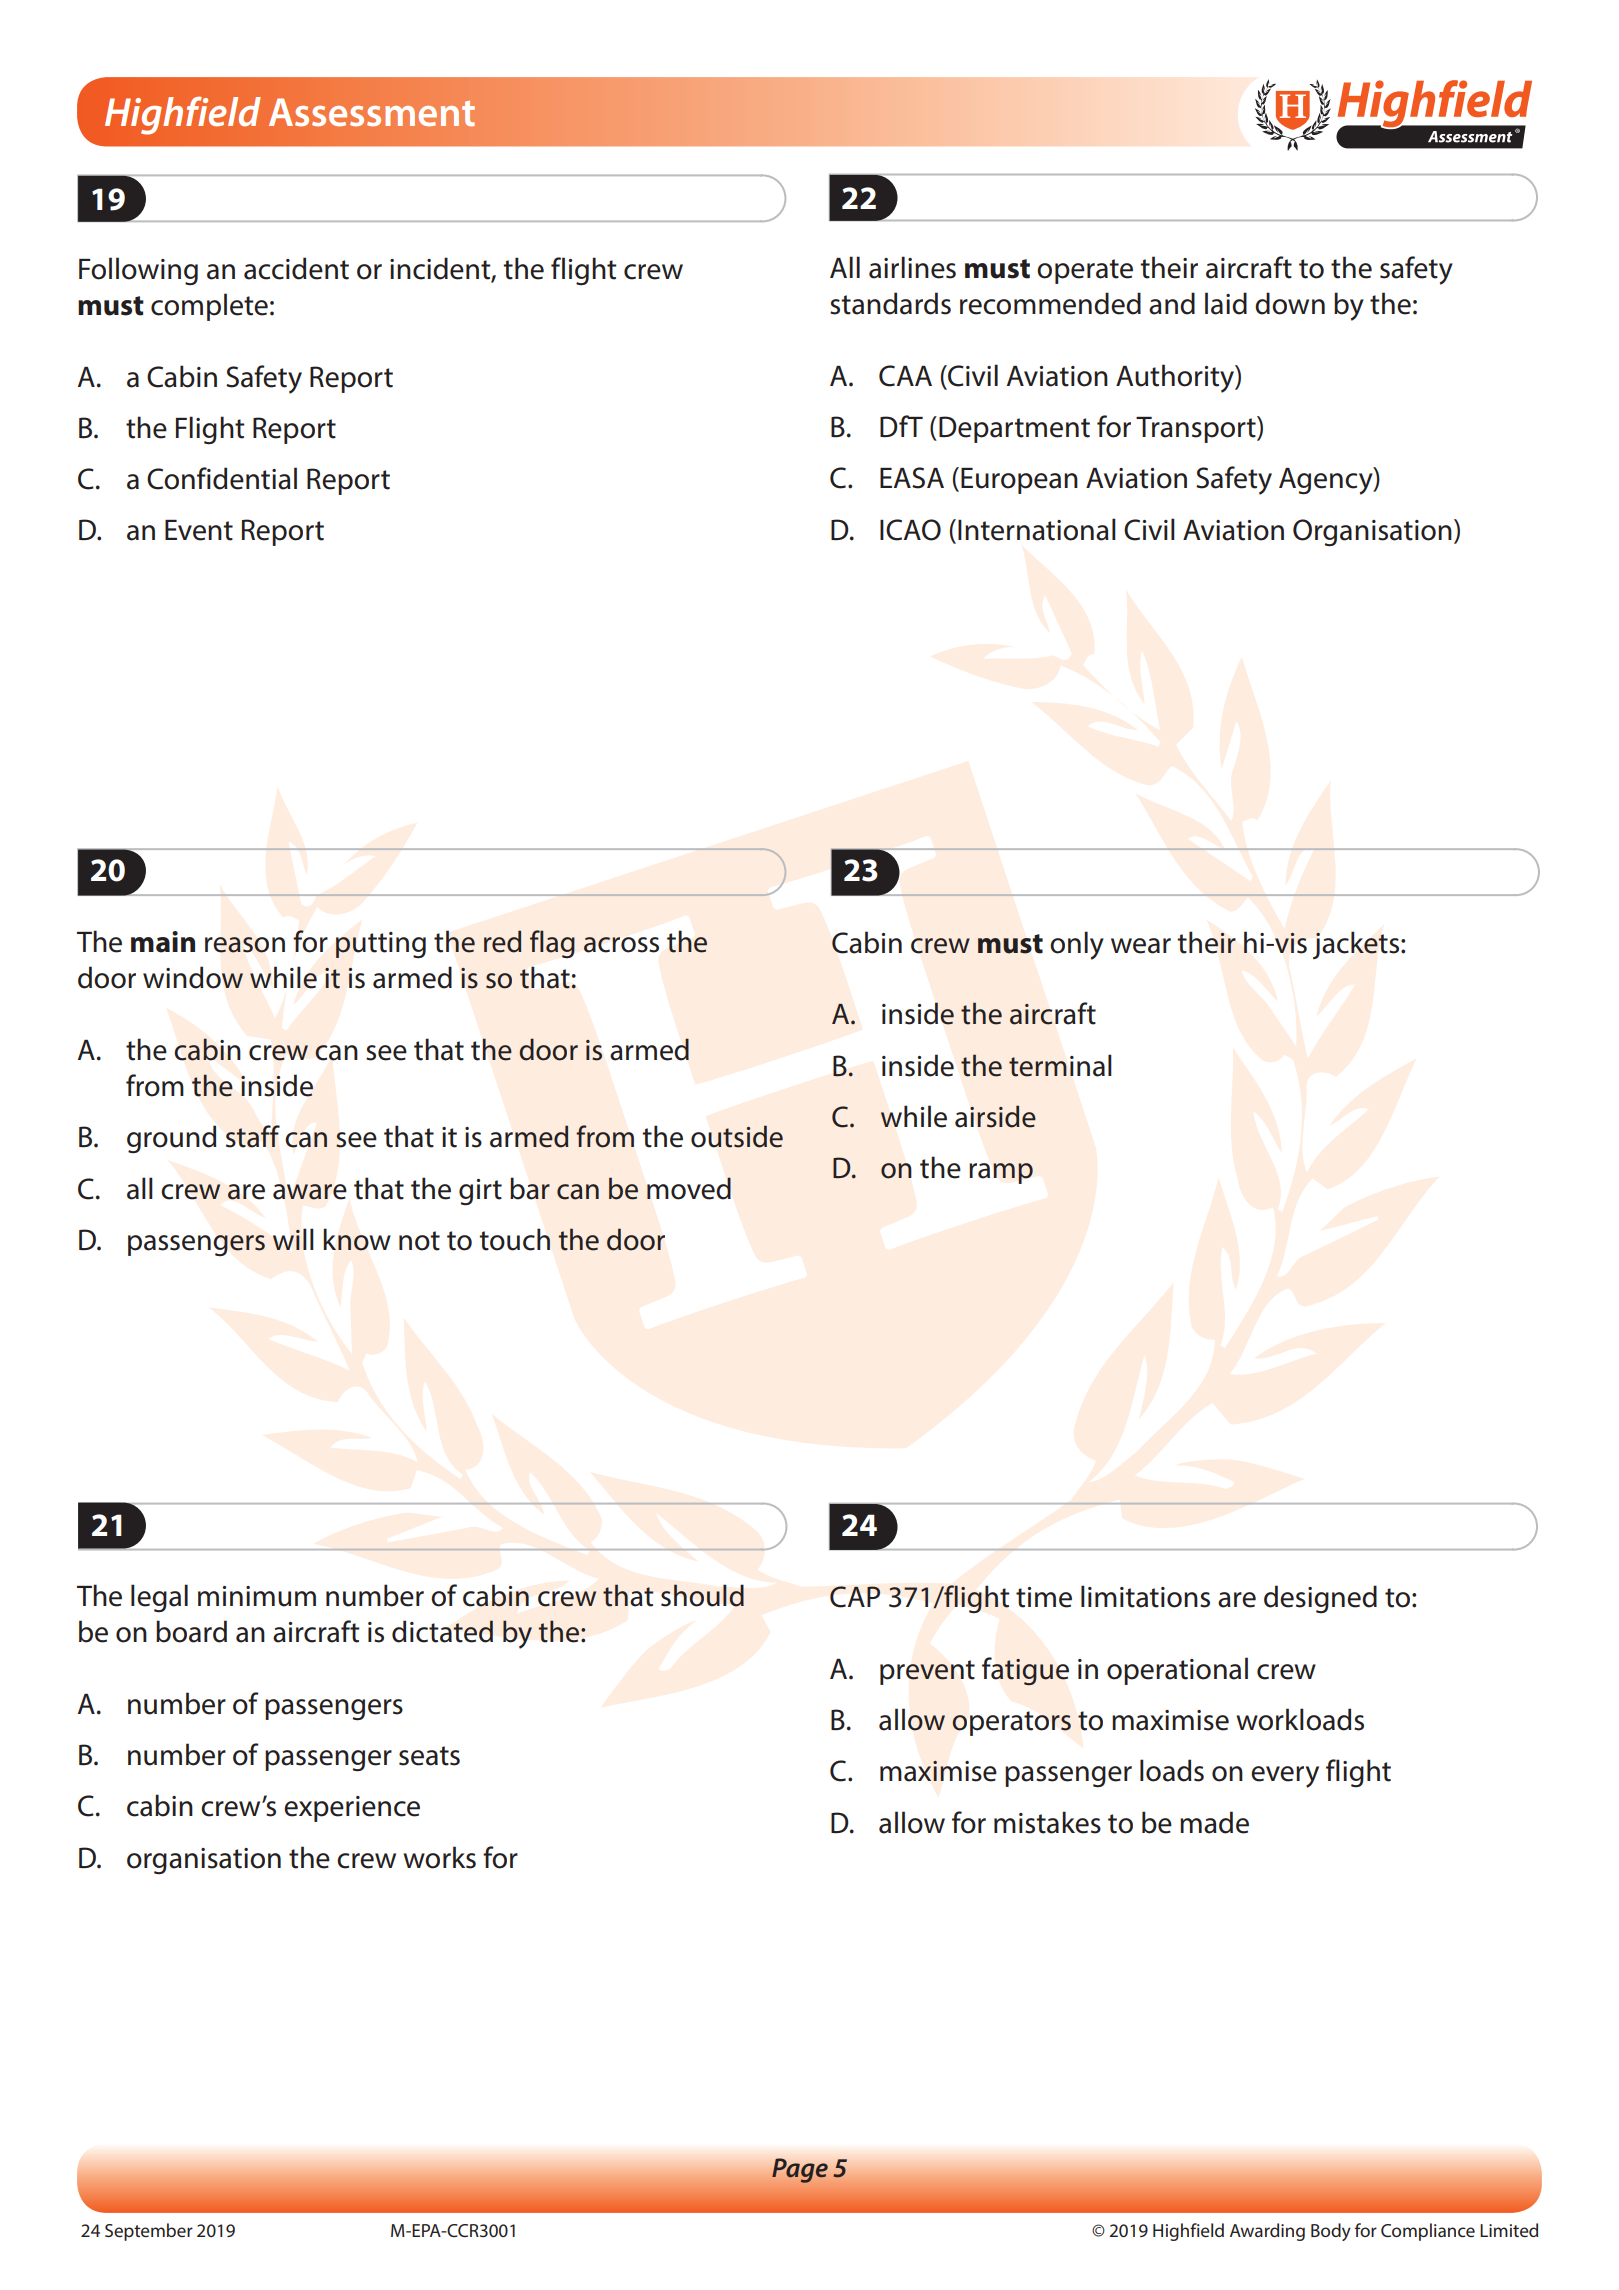  I want to click on down, so click(1290, 303).
